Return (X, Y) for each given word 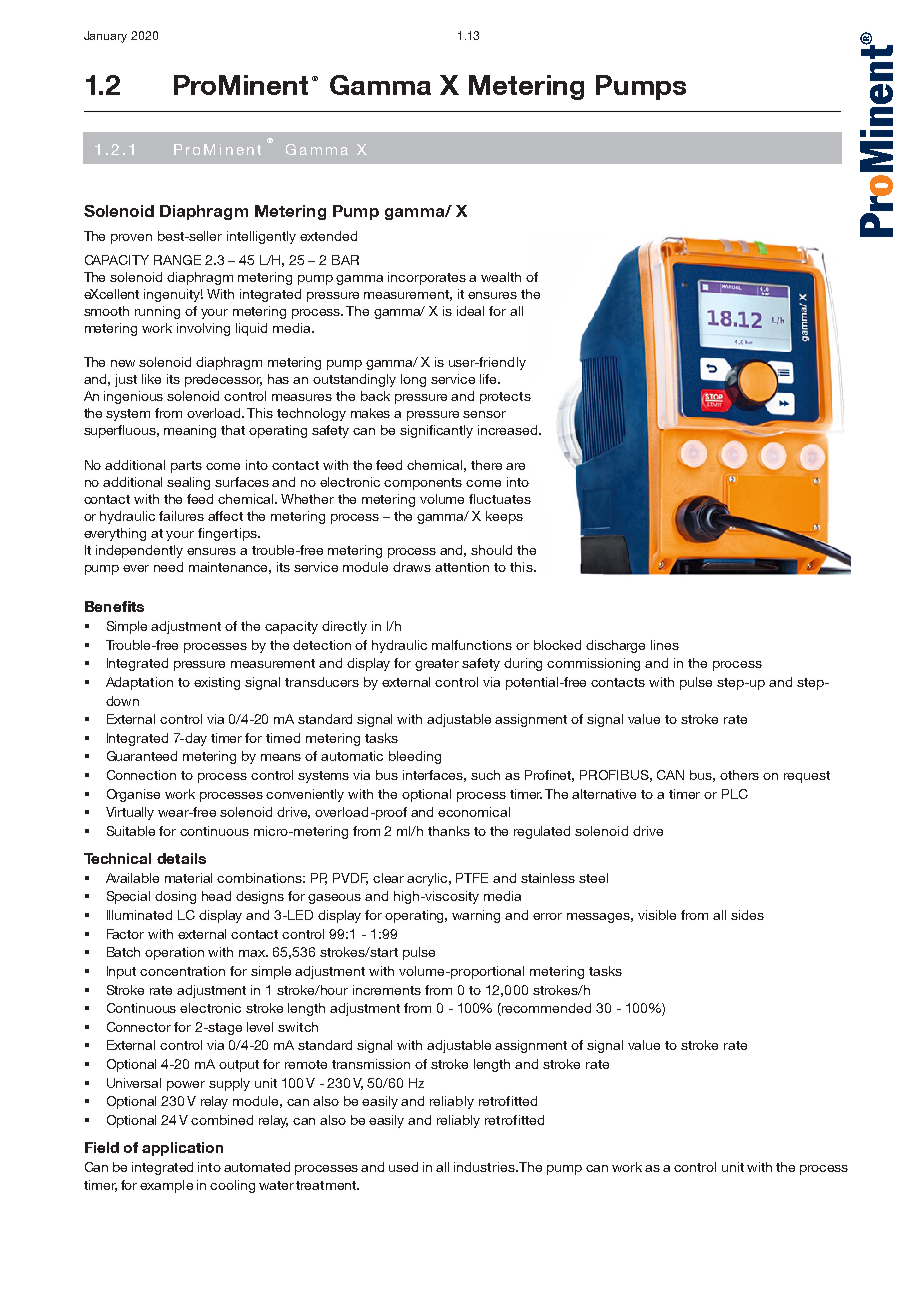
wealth (501, 277)
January (105, 37)
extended (328, 236)
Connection (141, 775)
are (515, 466)
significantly (436, 431)
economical (474, 812)
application (182, 1149)
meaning (190, 431)
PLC (735, 794)
